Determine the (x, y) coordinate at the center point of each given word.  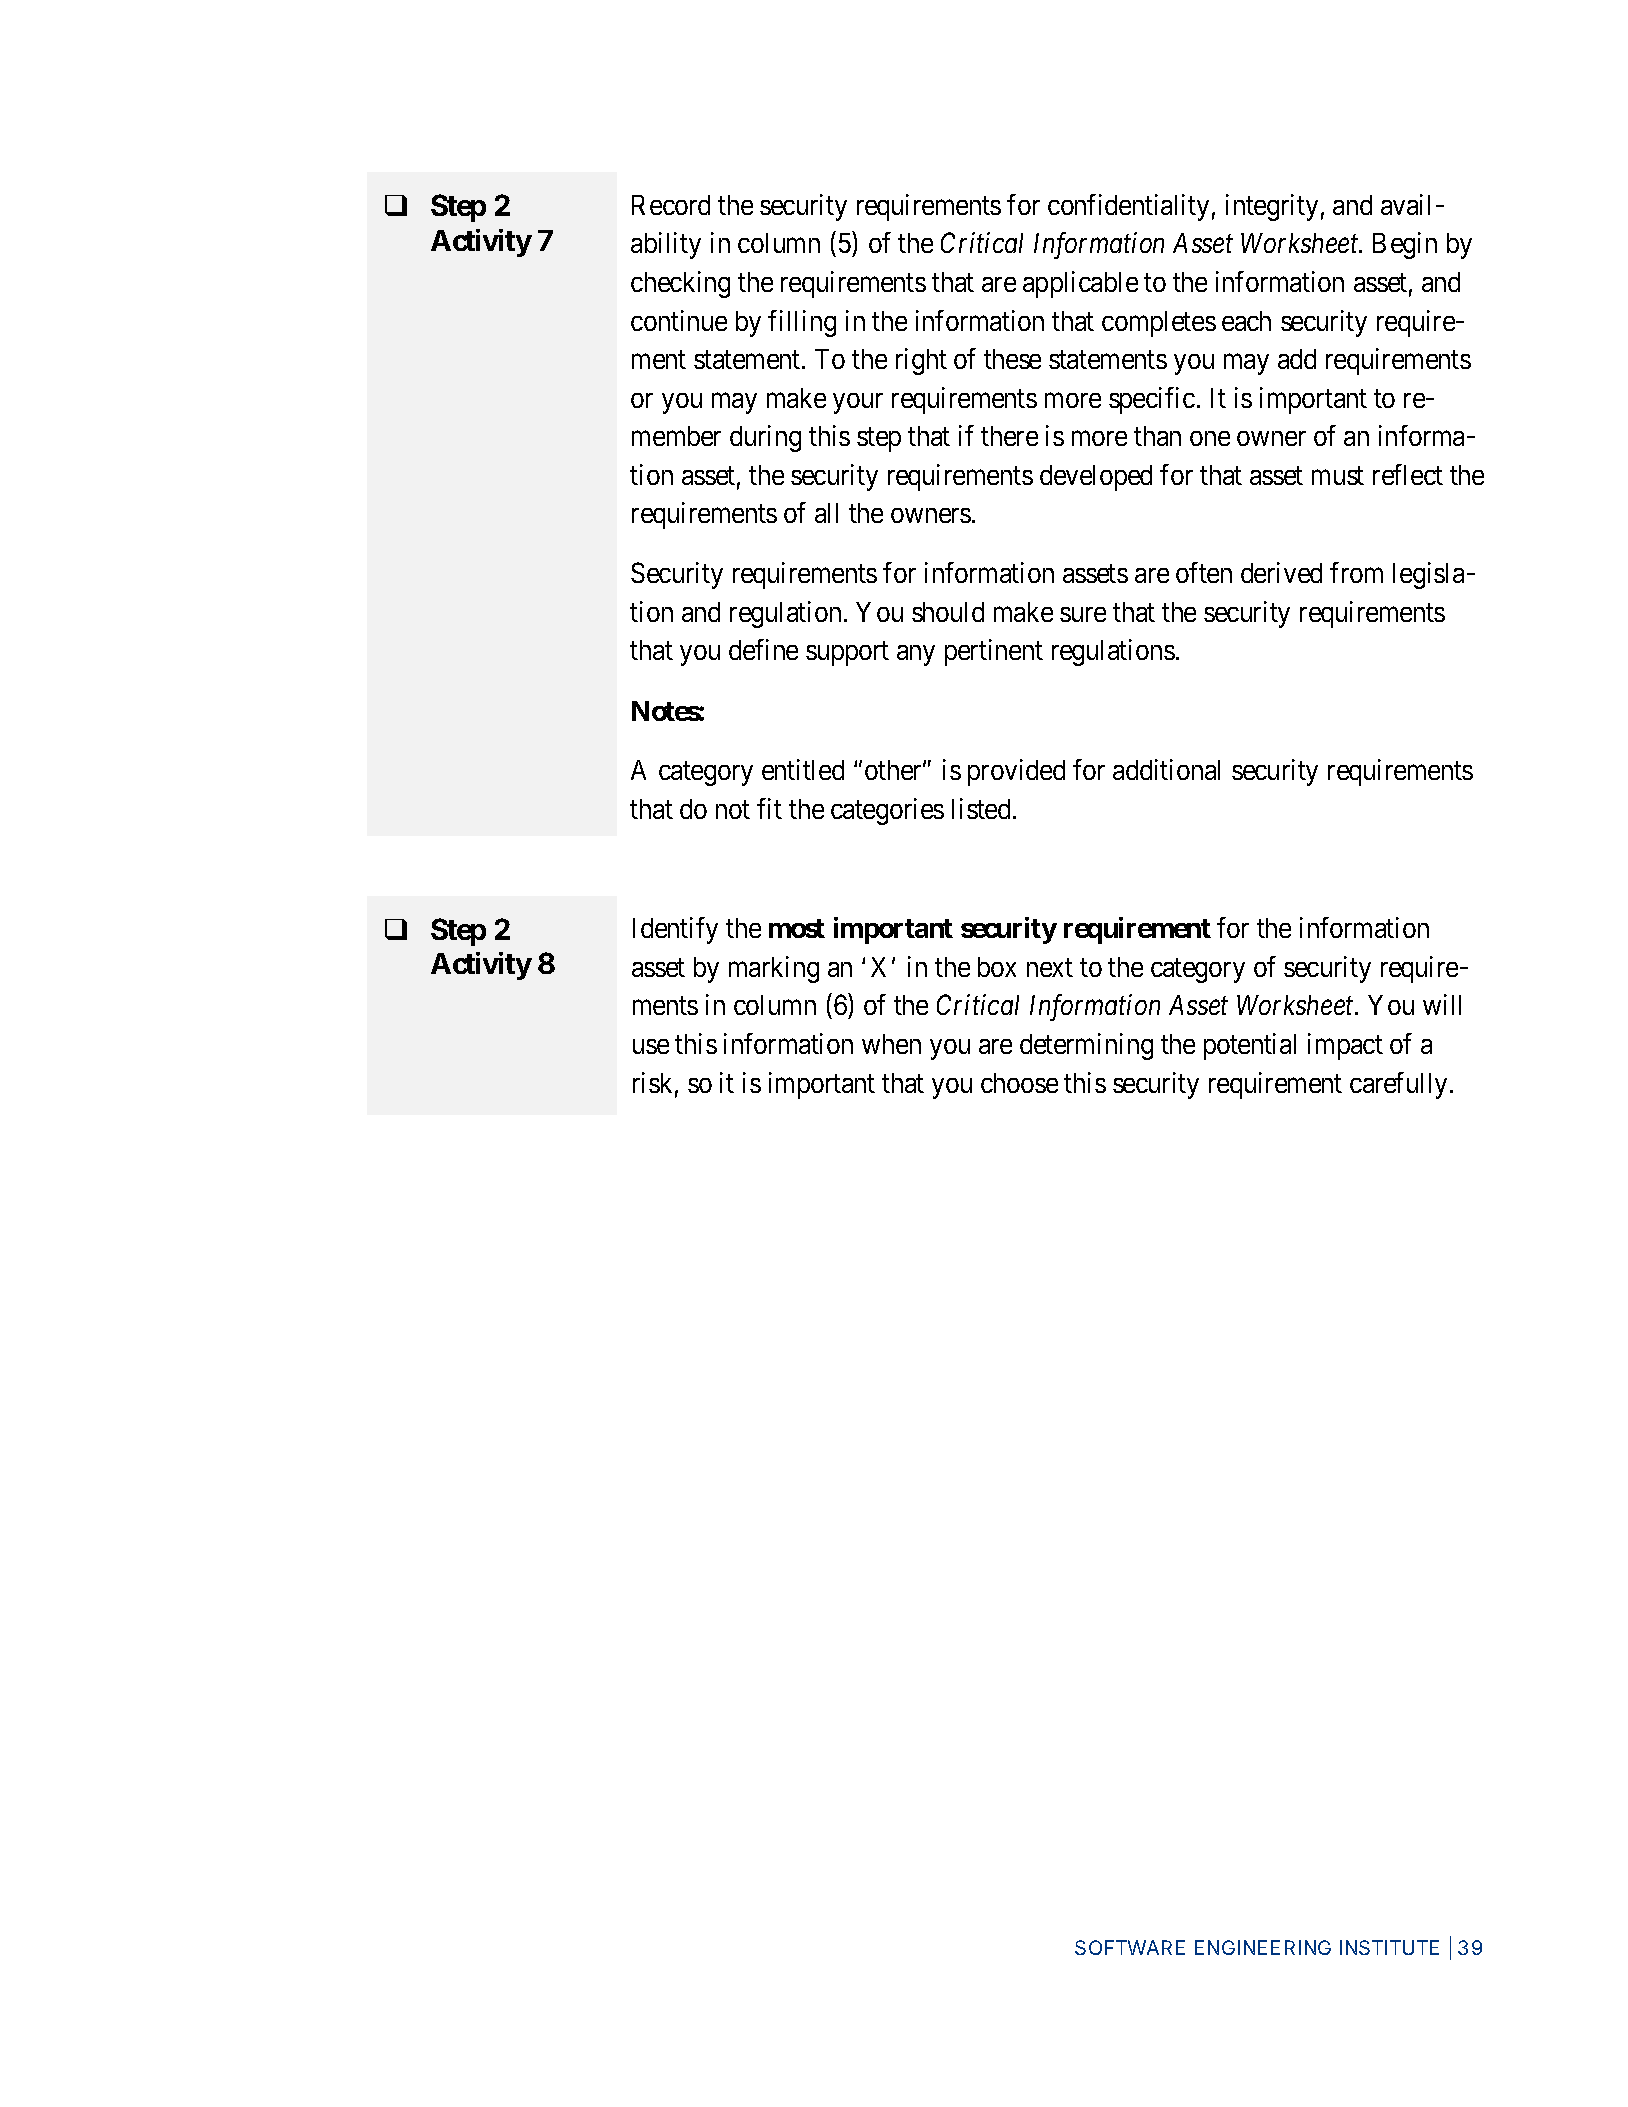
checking (680, 284)
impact (1345, 1046)
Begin (1405, 245)
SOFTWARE (1130, 1947)
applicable (1080, 284)
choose (1019, 1083)
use (651, 1046)
